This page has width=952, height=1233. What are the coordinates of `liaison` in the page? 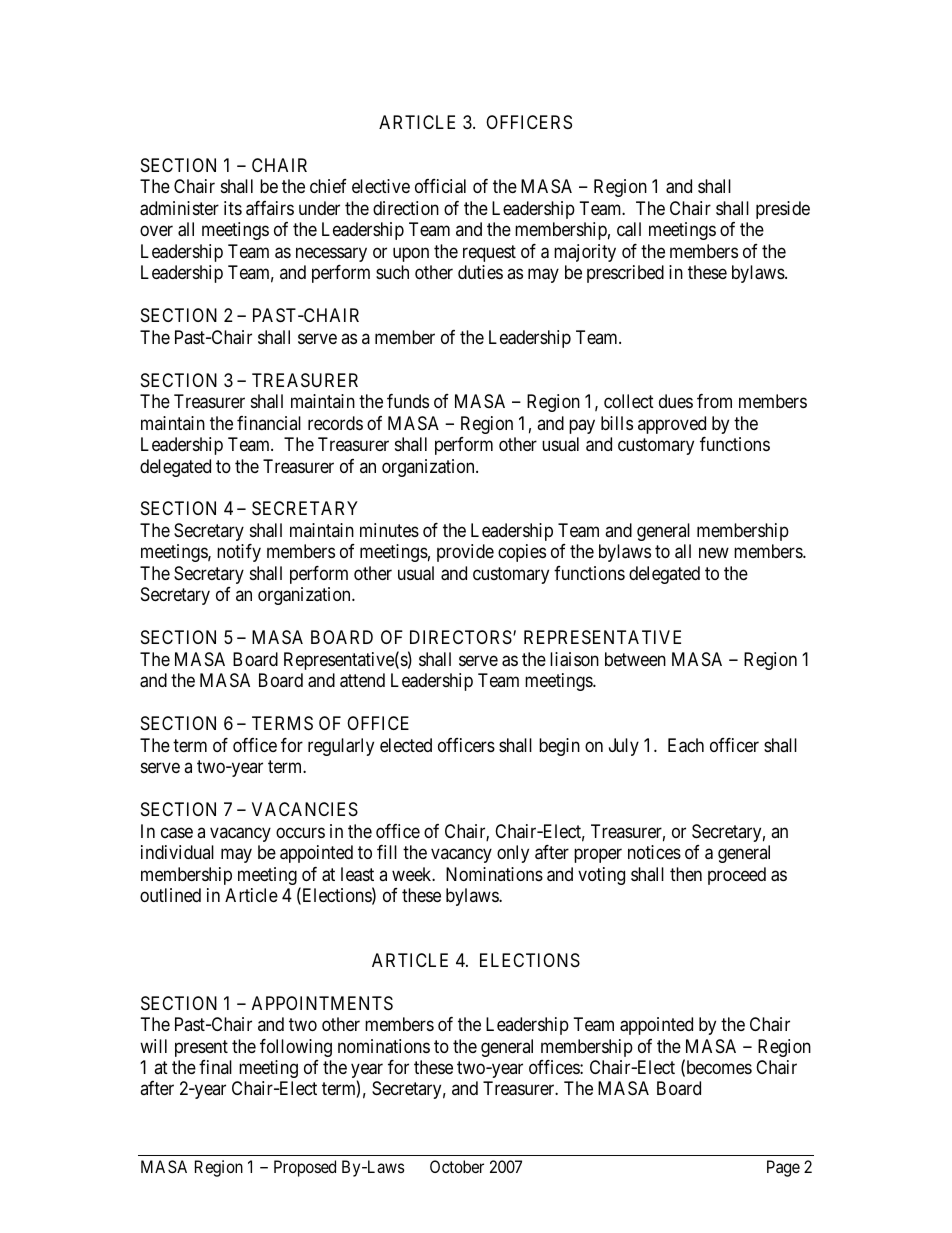 It's located at (574, 659).
